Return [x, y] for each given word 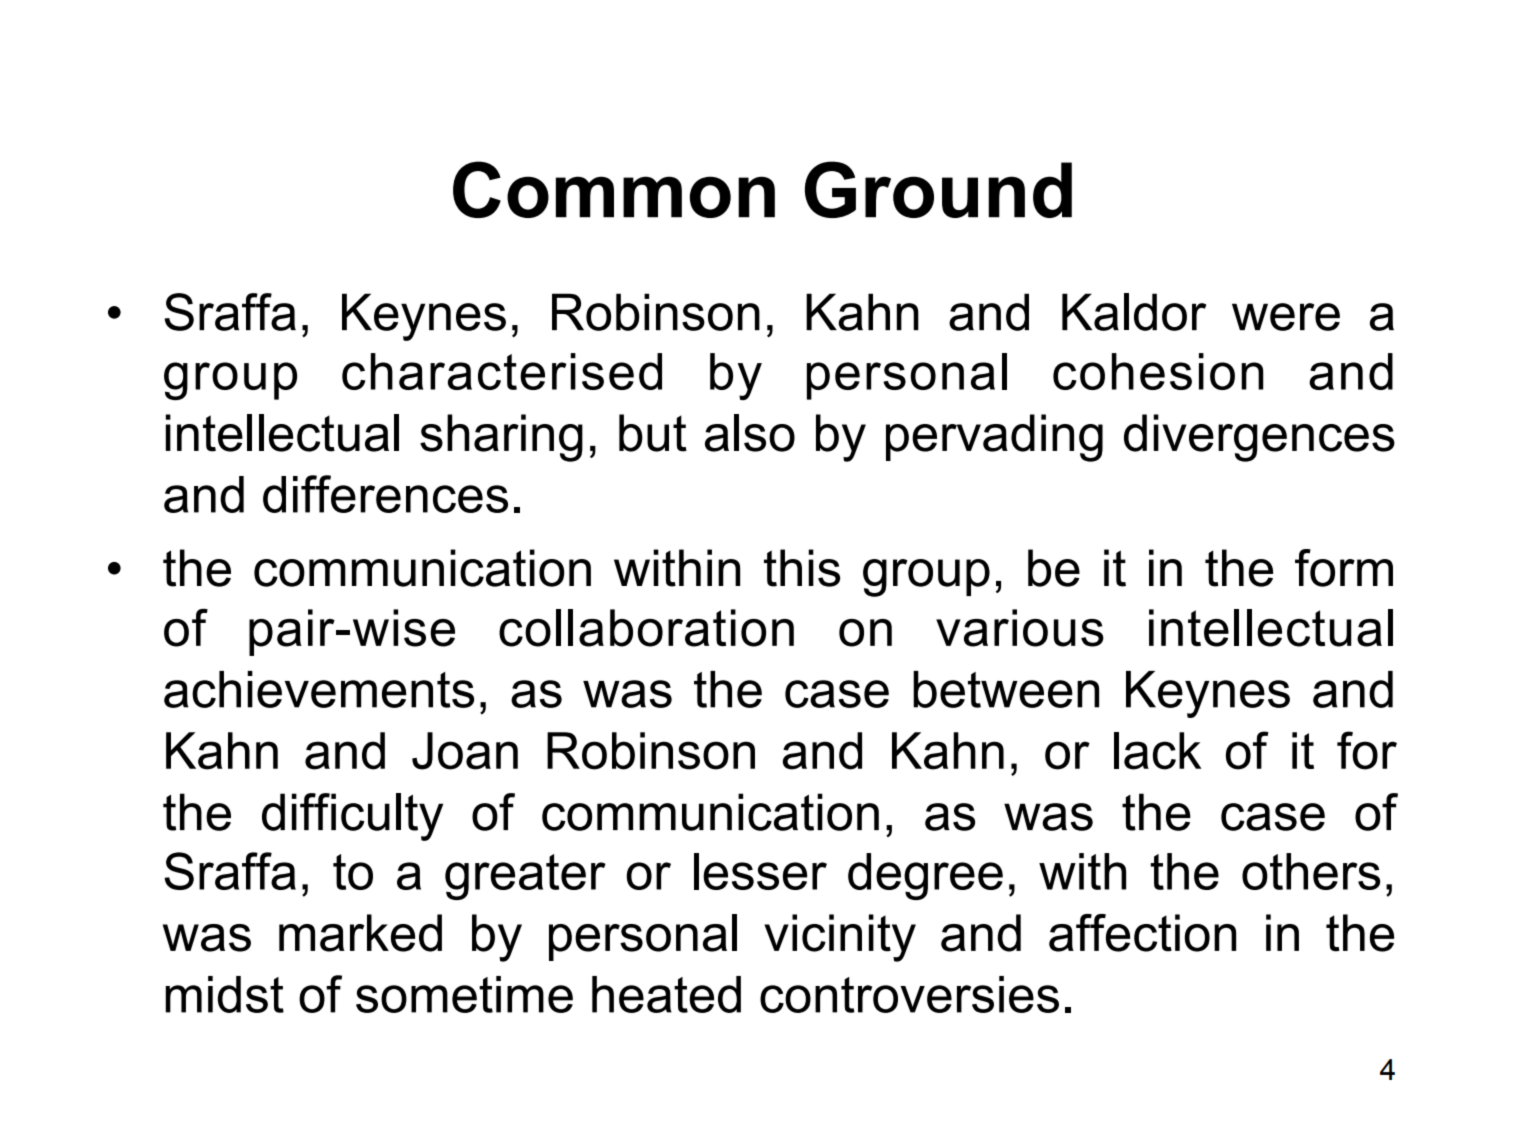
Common [614, 189]
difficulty [352, 817]
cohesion [1158, 371]
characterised [502, 371]
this [802, 568]
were [1286, 317]
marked [360, 933]
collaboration [646, 628]
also [750, 433]
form [1344, 568]
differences [385, 494]
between [1006, 689]
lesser [760, 871]
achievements [319, 689]
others [1311, 871]
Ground [938, 189]
